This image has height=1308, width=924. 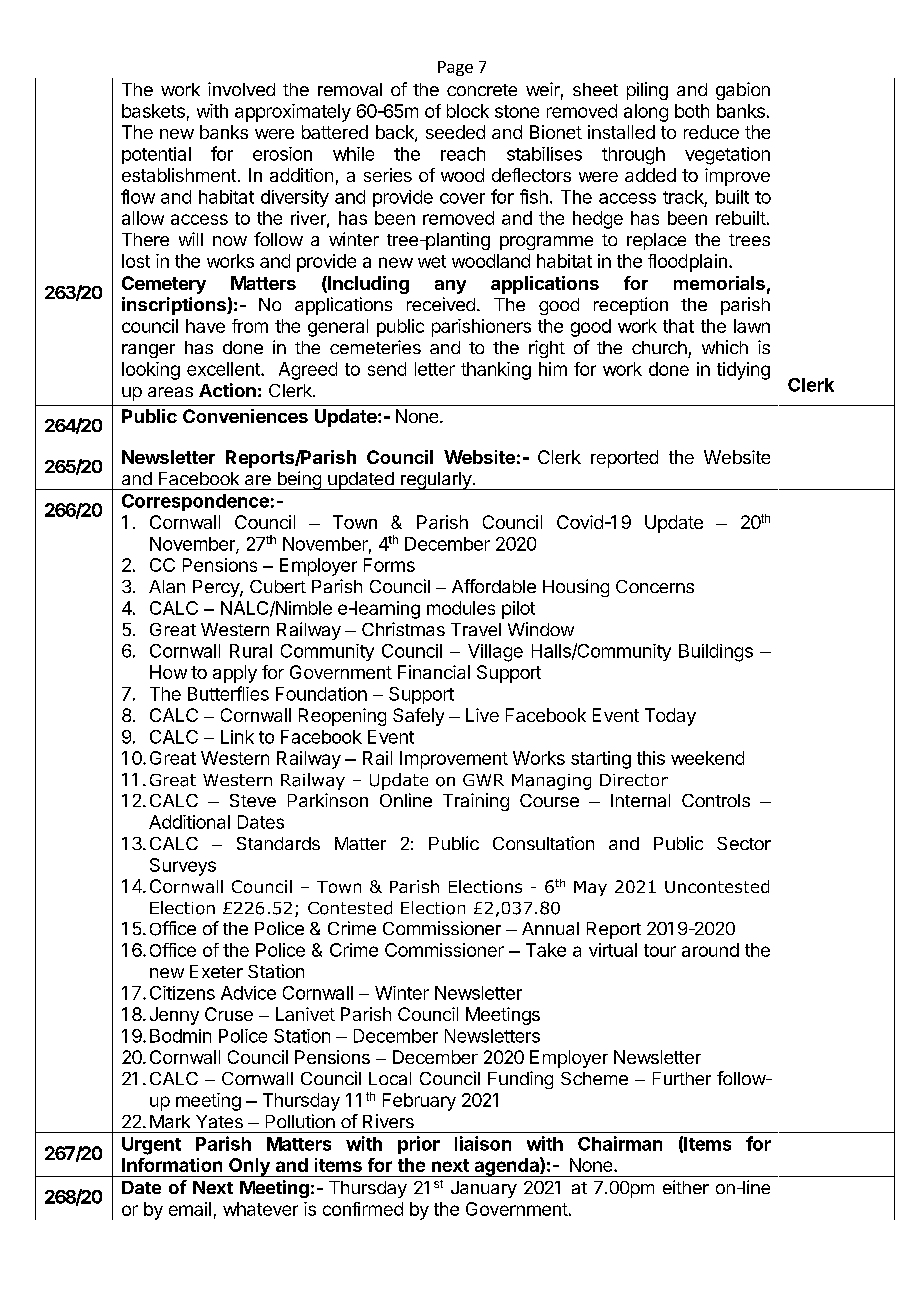 What do you see at coordinates (241, 89) in the image?
I see `involved` at bounding box center [241, 89].
